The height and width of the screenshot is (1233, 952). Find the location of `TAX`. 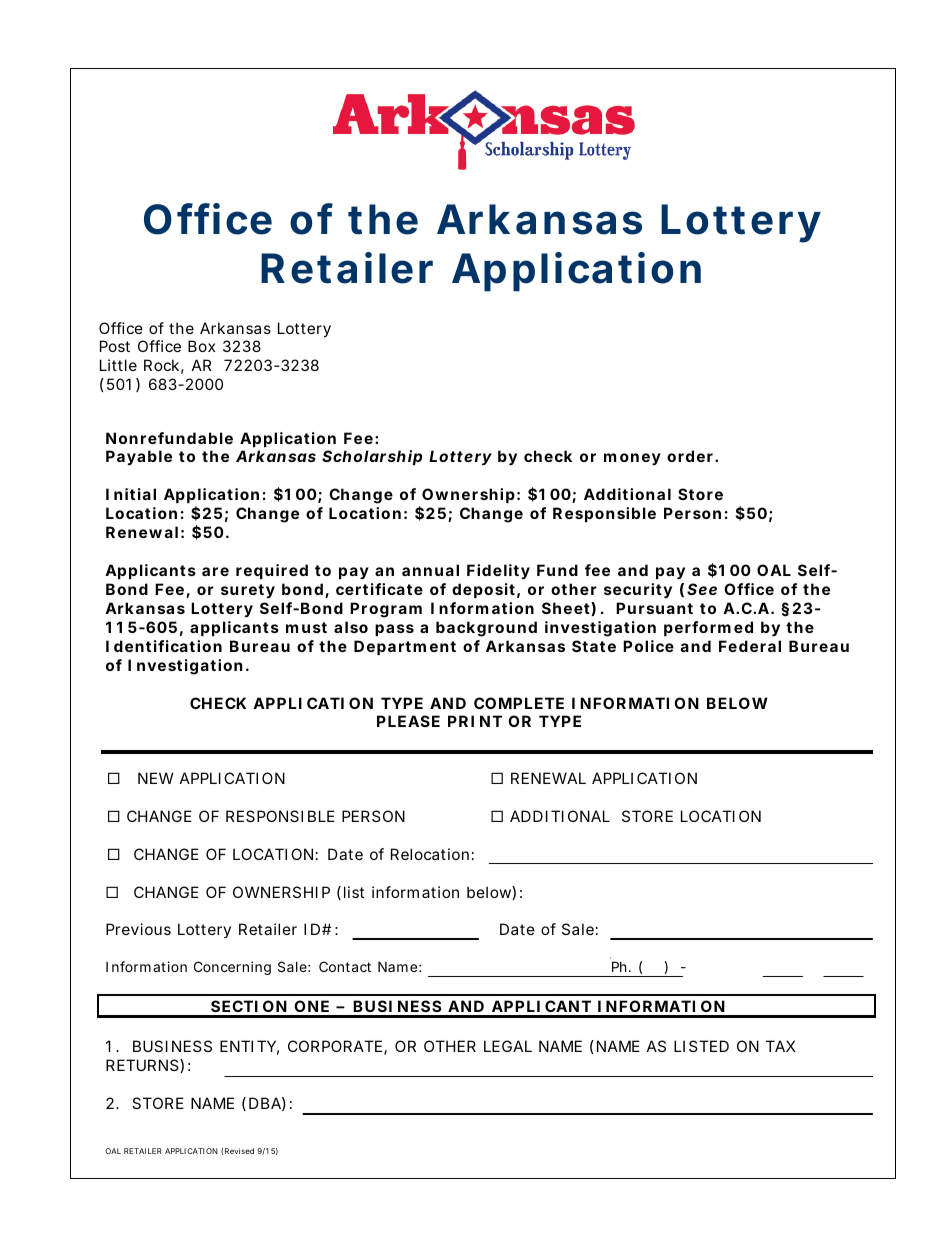

TAX is located at coordinates (781, 1046).
